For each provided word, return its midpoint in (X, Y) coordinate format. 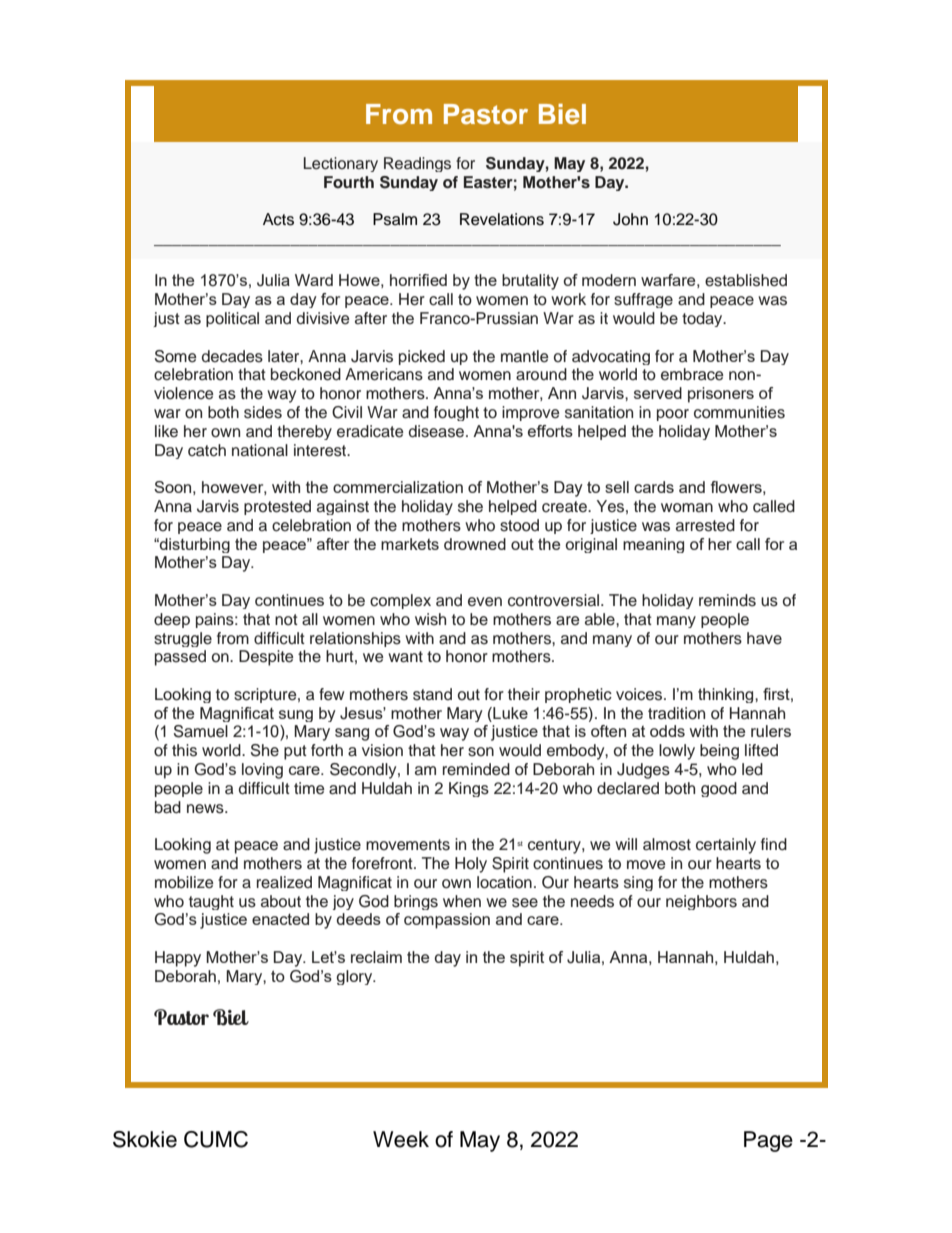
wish (430, 619)
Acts (278, 219)
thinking (727, 695)
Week (401, 1139)
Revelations (502, 219)
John (630, 219)
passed (180, 658)
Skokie (145, 1139)
